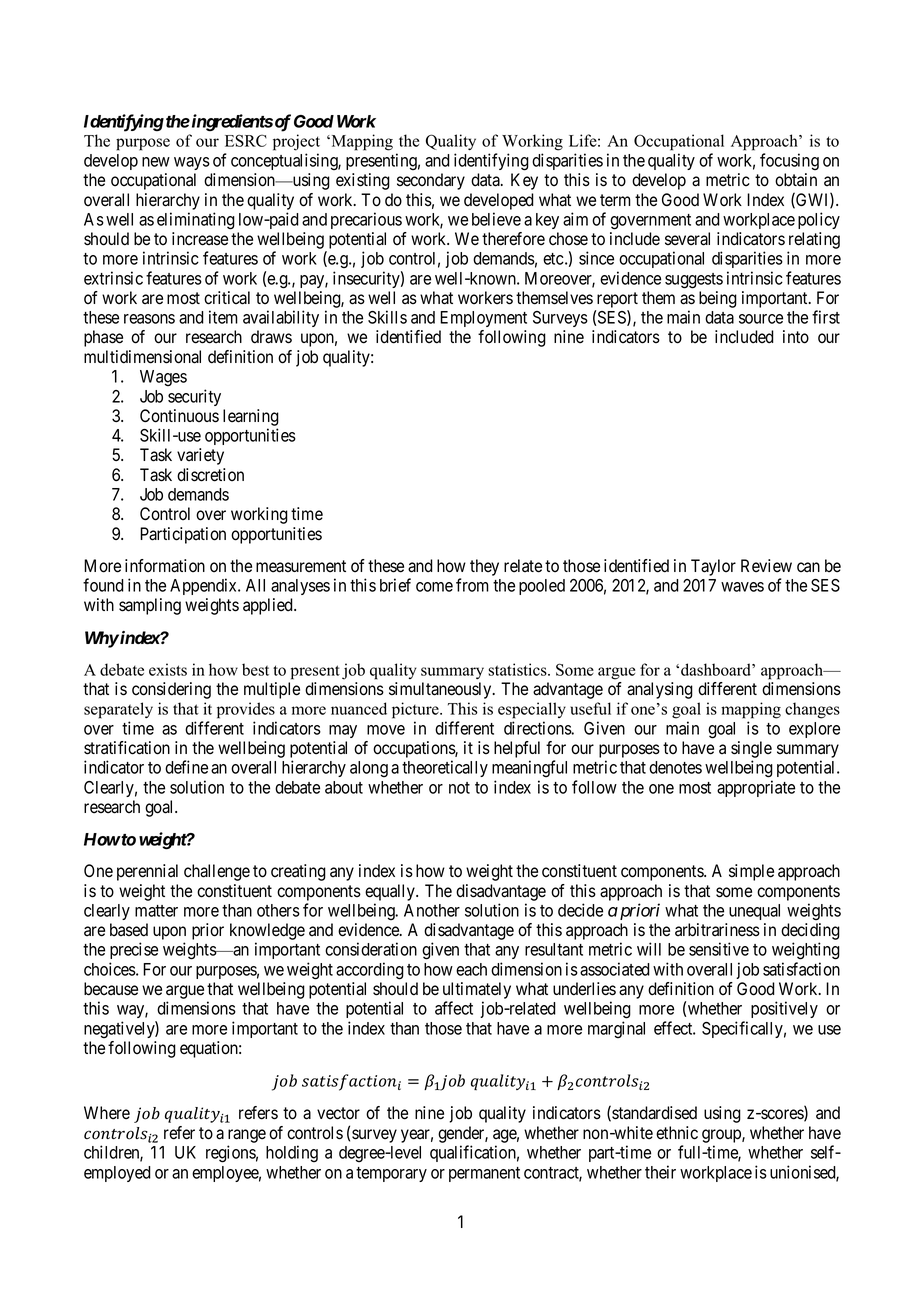 This page has width=924, height=1308. Describe the element at coordinates (210, 475) in the page. I see `discretion` at that location.
